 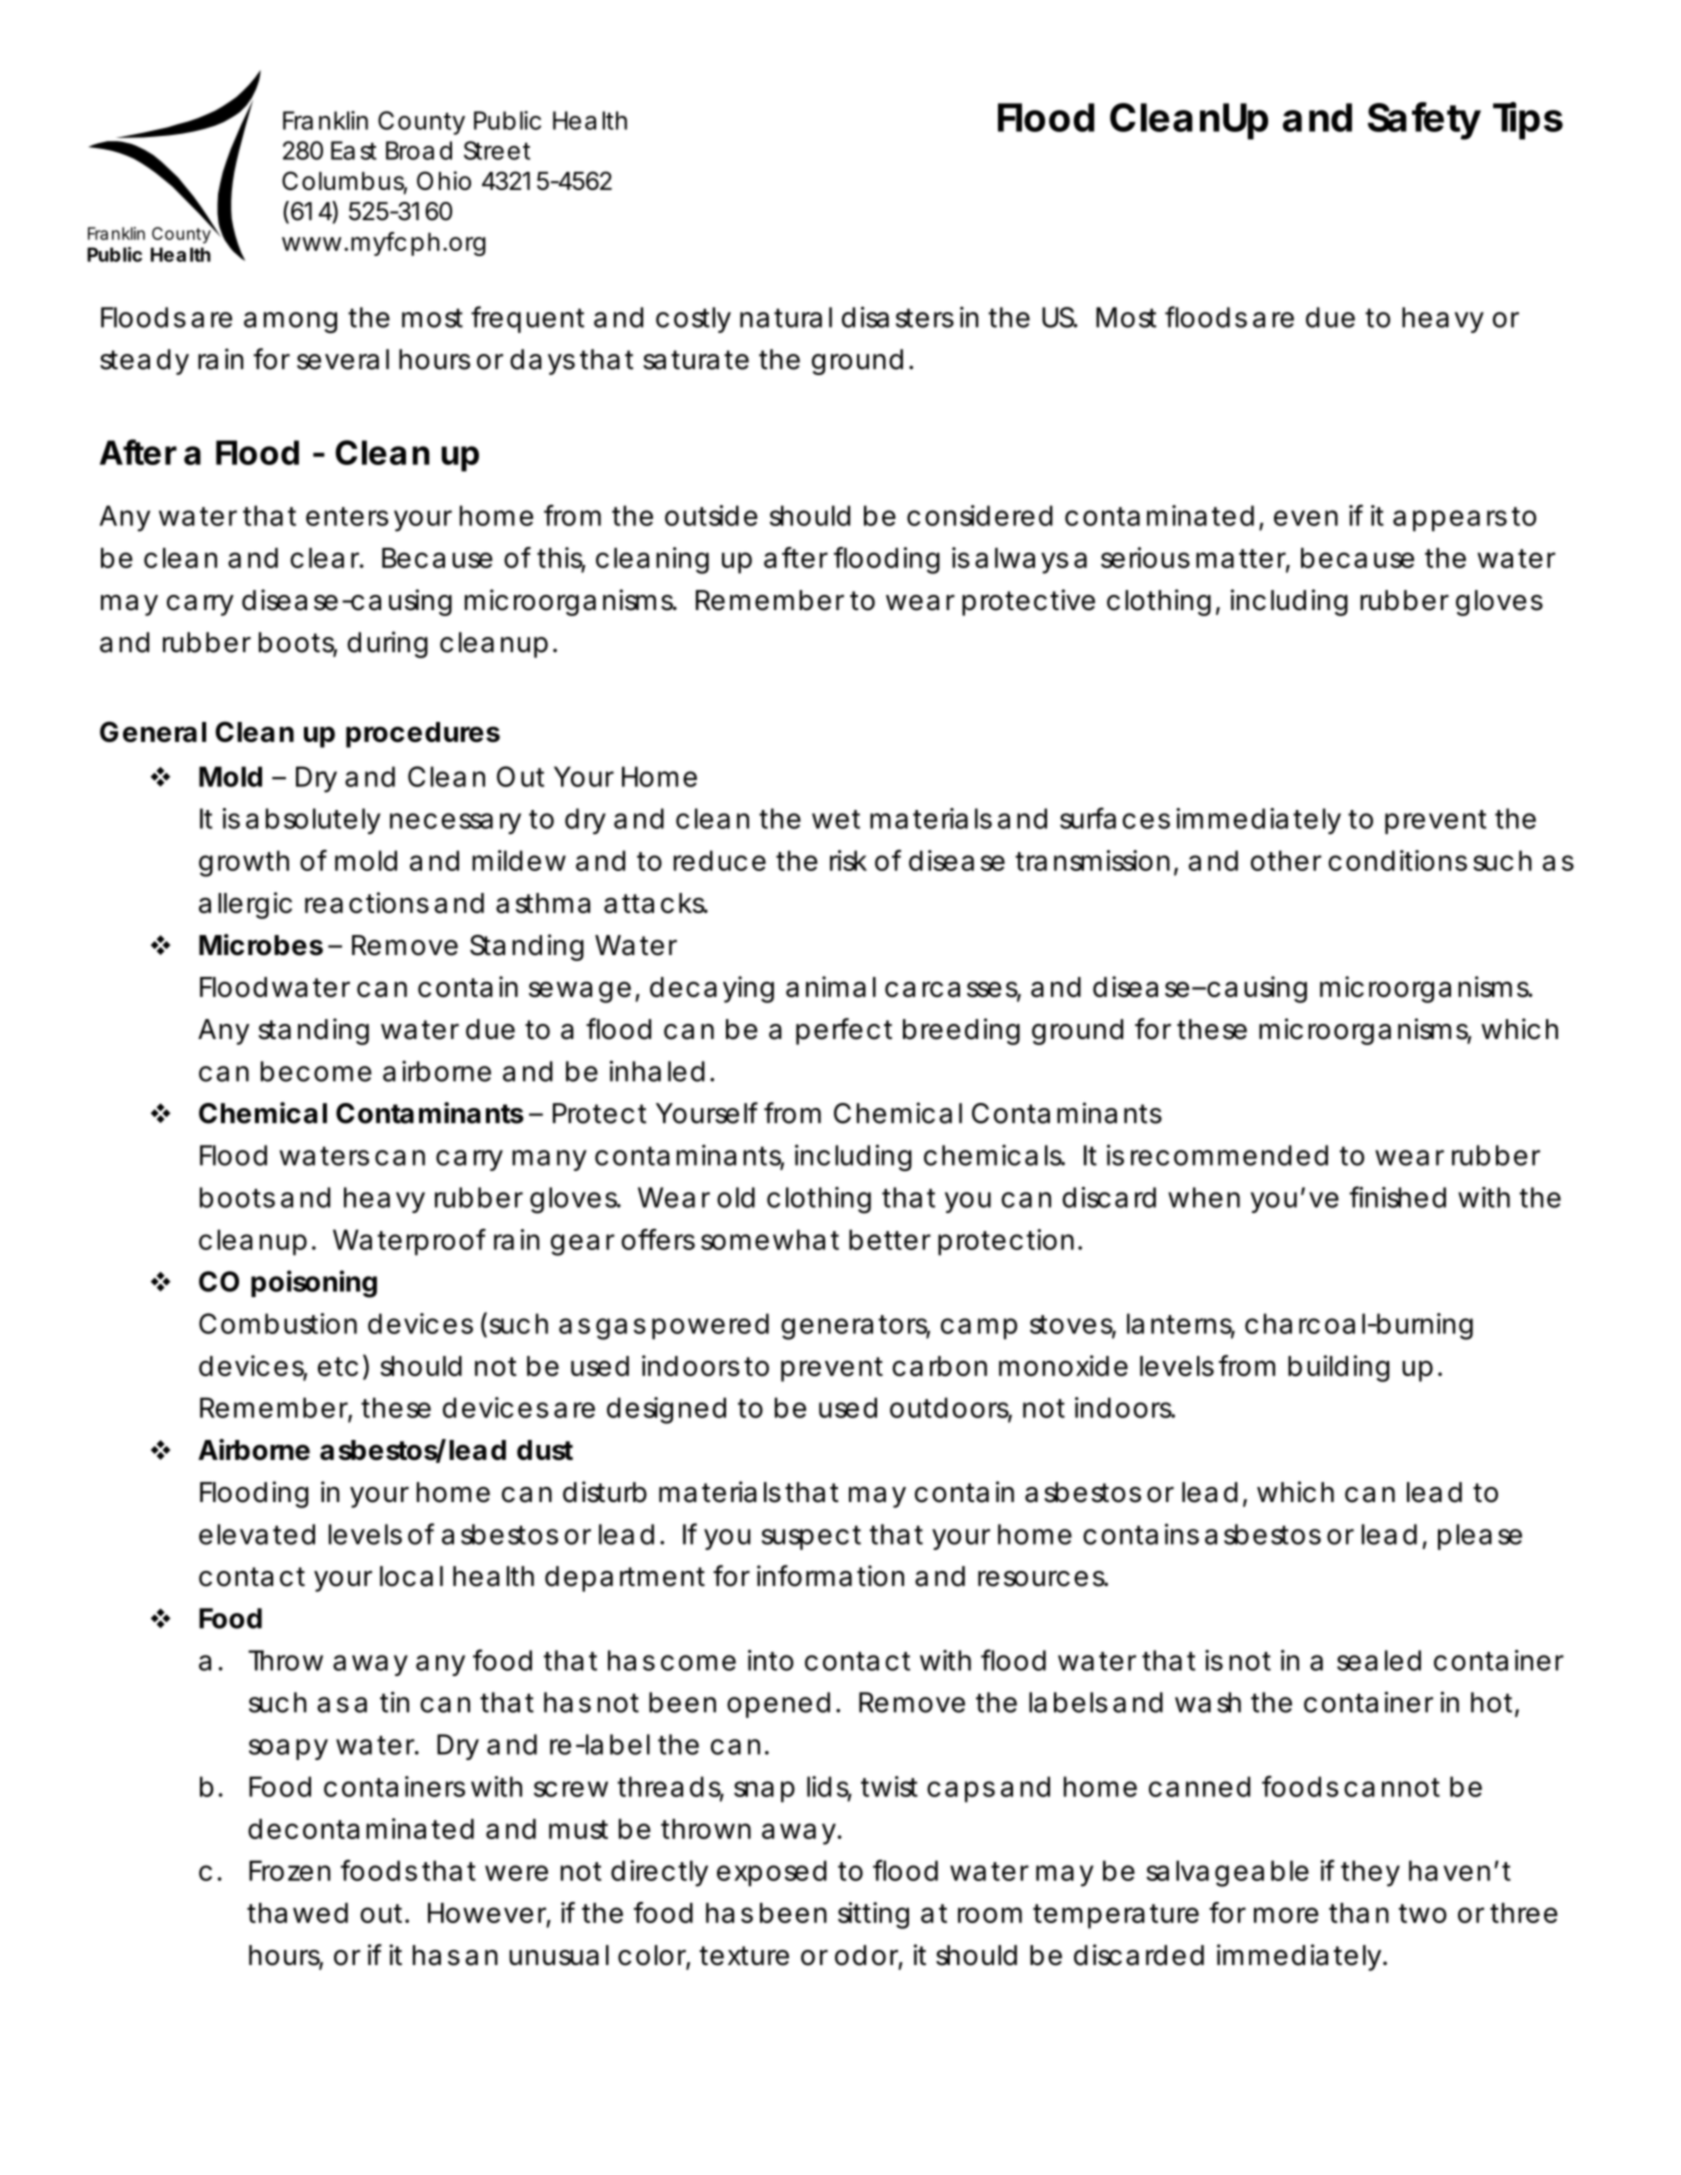 What do you see at coordinates (1424, 121) in the document?
I see `Safety` at bounding box center [1424, 121].
